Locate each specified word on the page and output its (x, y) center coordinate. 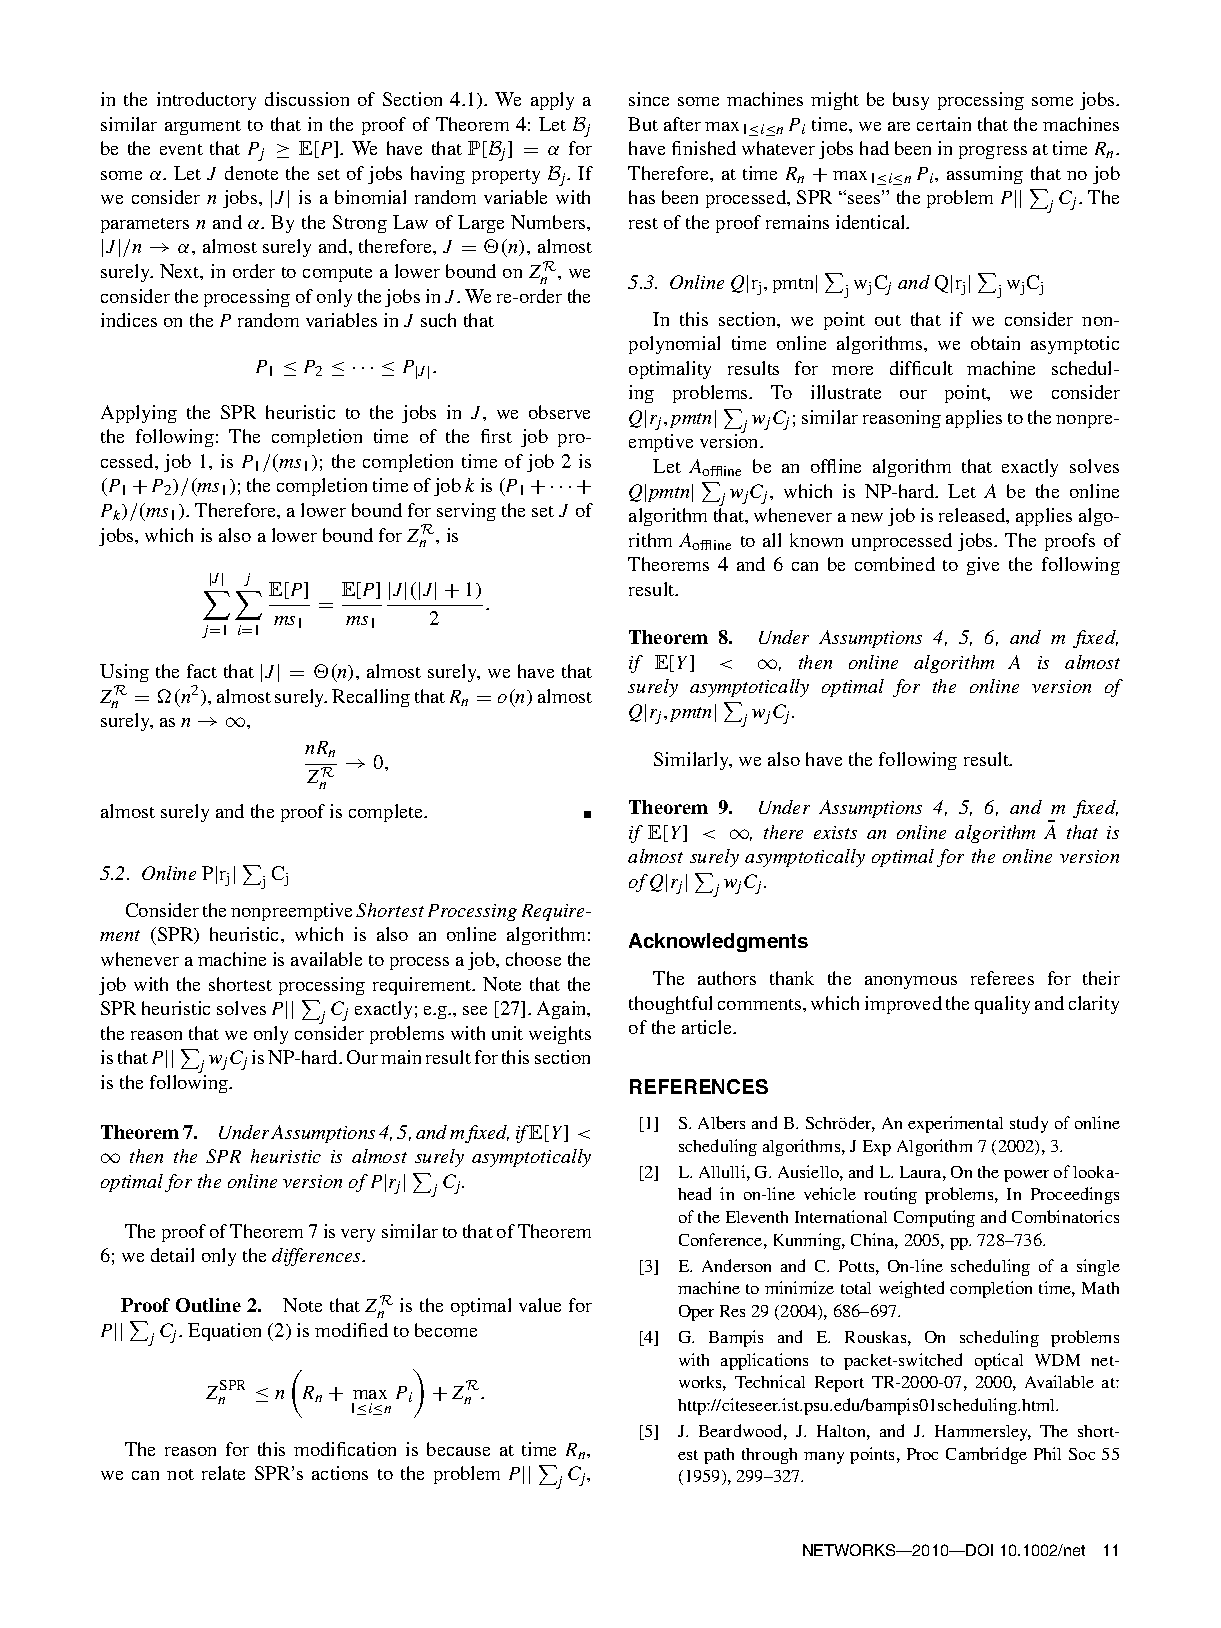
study (1029, 1124)
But (643, 124)
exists (835, 832)
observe (559, 412)
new (867, 517)
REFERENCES (699, 1086)
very (358, 1235)
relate (223, 1473)
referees (1002, 978)
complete (387, 813)
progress (993, 152)
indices (129, 320)
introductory (206, 101)
